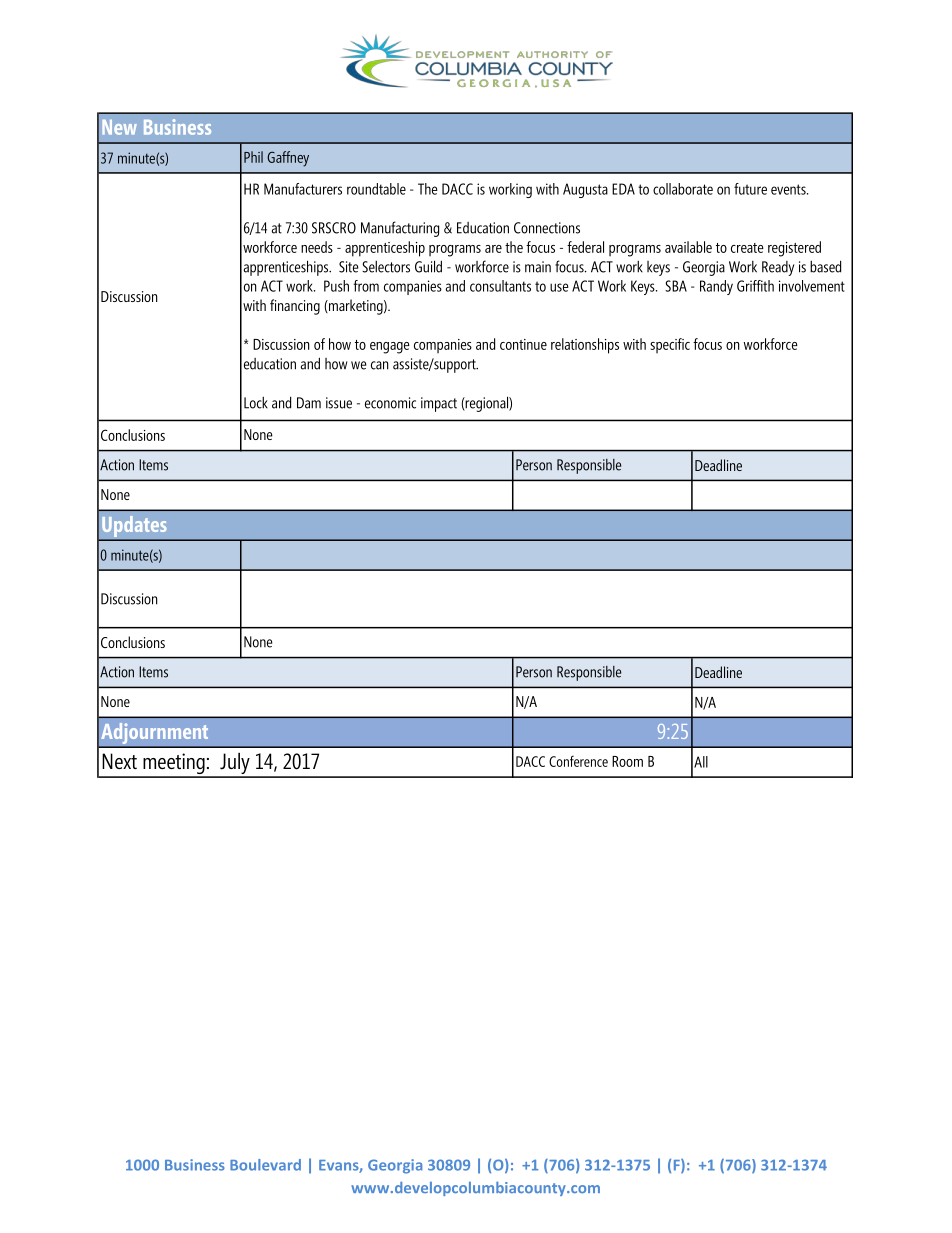 This screenshot has height=1233, width=952. I want to click on roundtable, so click(376, 189).
